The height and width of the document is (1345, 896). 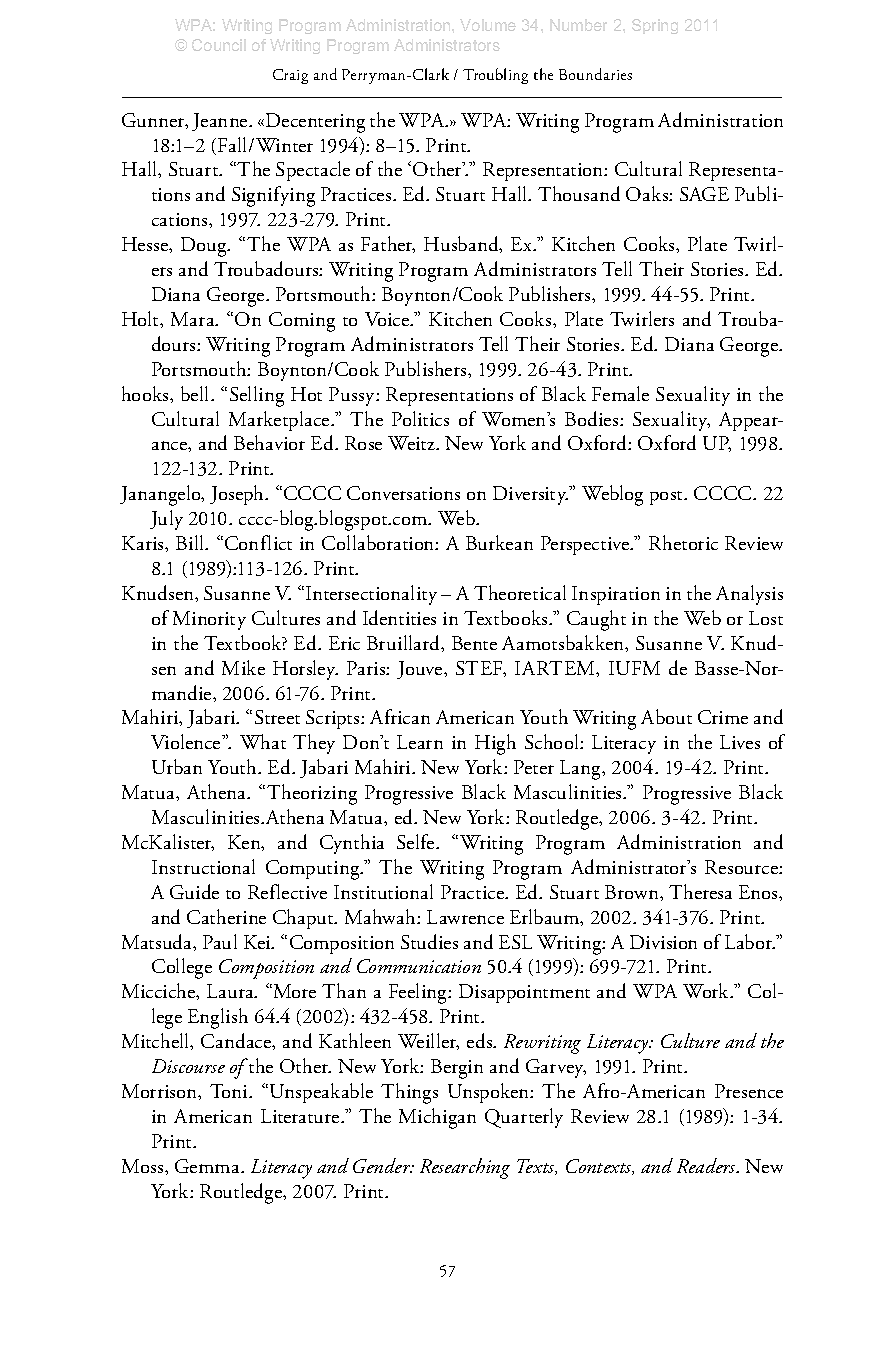 I want to click on Lawrence, so click(x=465, y=917).
